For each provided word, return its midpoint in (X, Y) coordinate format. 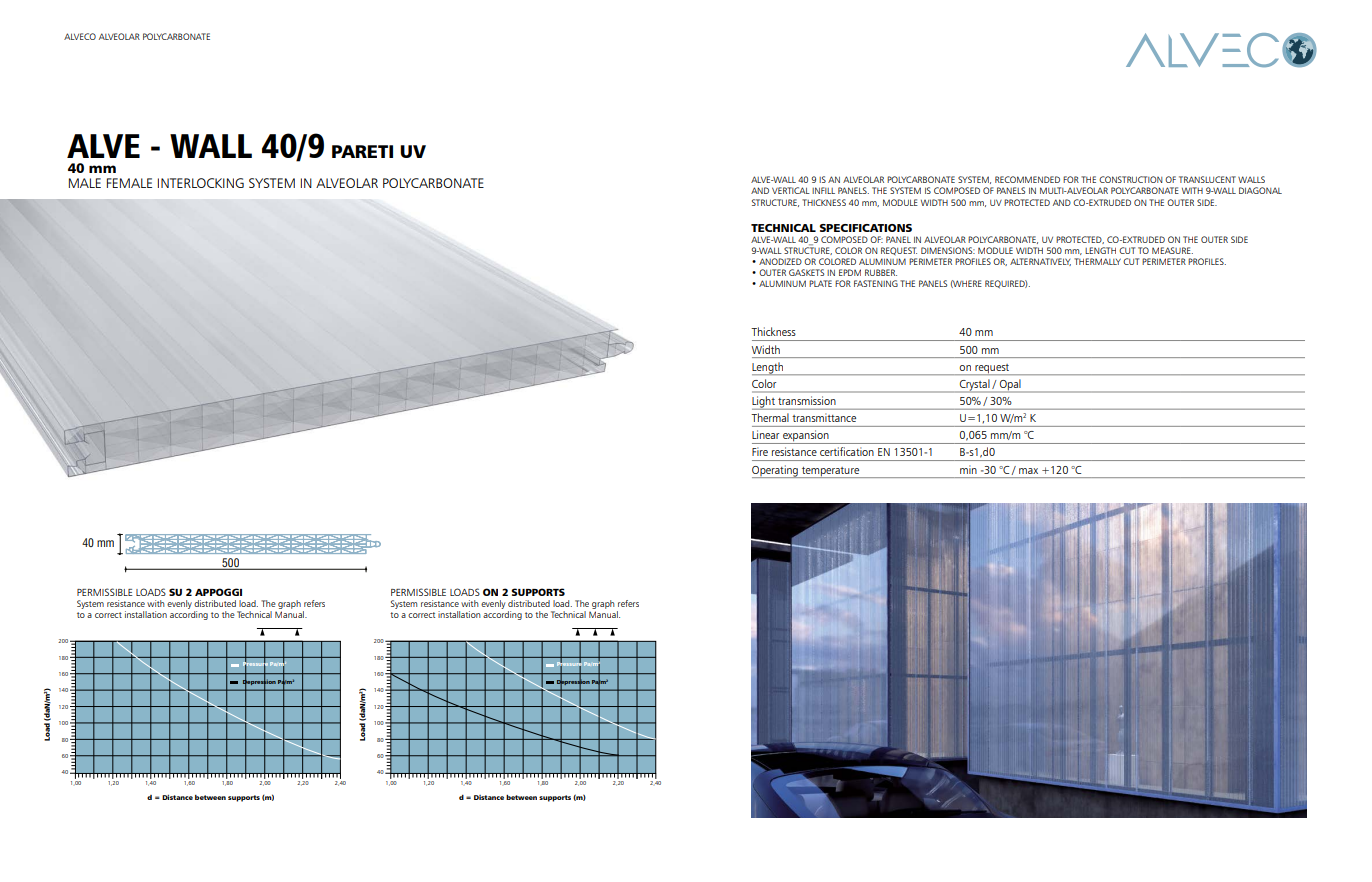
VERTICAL (791, 190)
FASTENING (876, 283)
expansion (806, 437)
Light (764, 403)
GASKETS (806, 272)
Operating (776, 471)
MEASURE (1172, 250)
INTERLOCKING (201, 183)
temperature (831, 472)
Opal (1010, 386)
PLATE (820, 283)
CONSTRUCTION (1131, 179)
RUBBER (881, 272)
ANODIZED (780, 261)
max (1028, 471)
